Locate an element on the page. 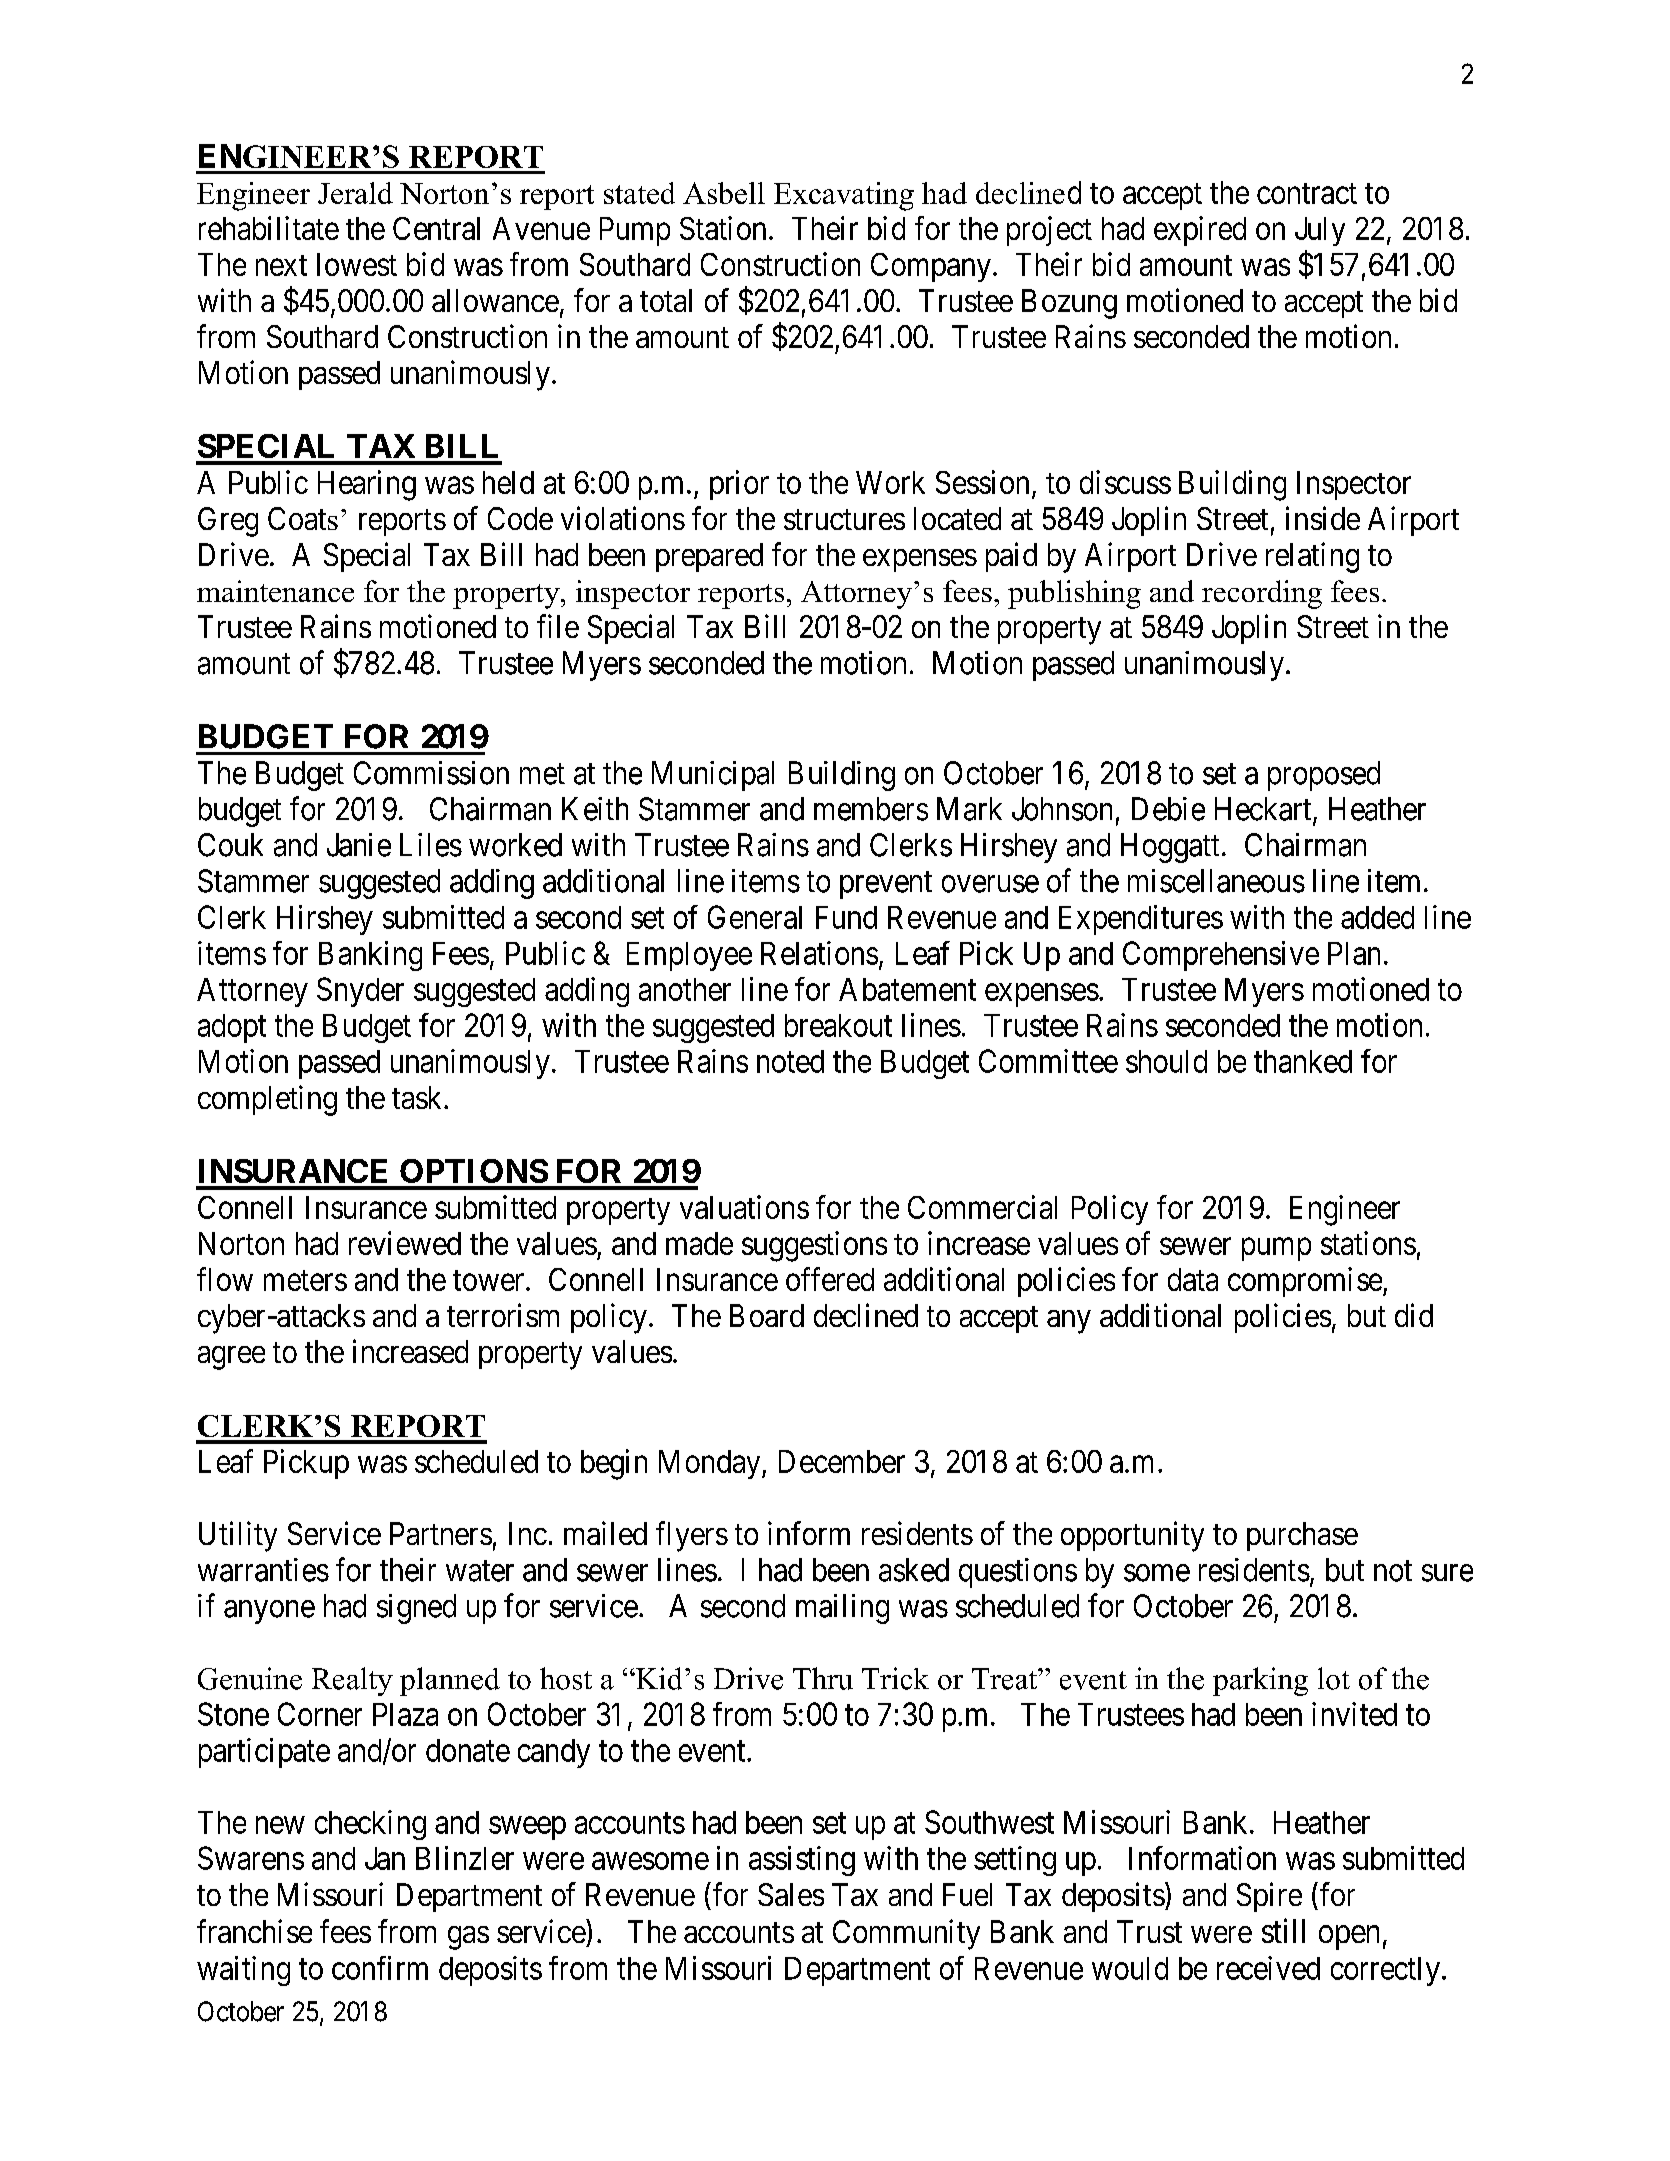 The width and height of the page is (1670, 2161). July is located at coordinates (1320, 231).
